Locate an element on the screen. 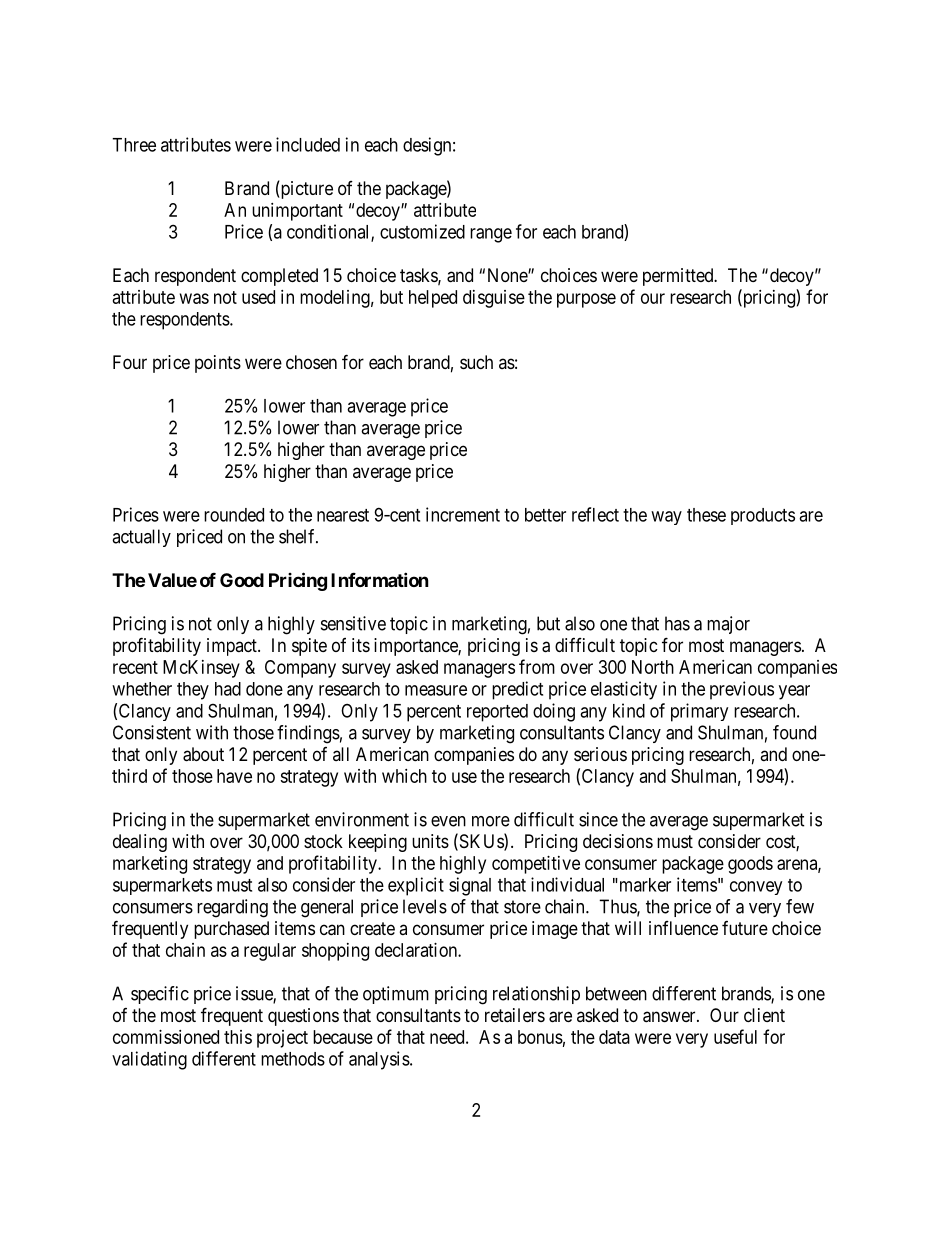  major is located at coordinates (728, 625).
